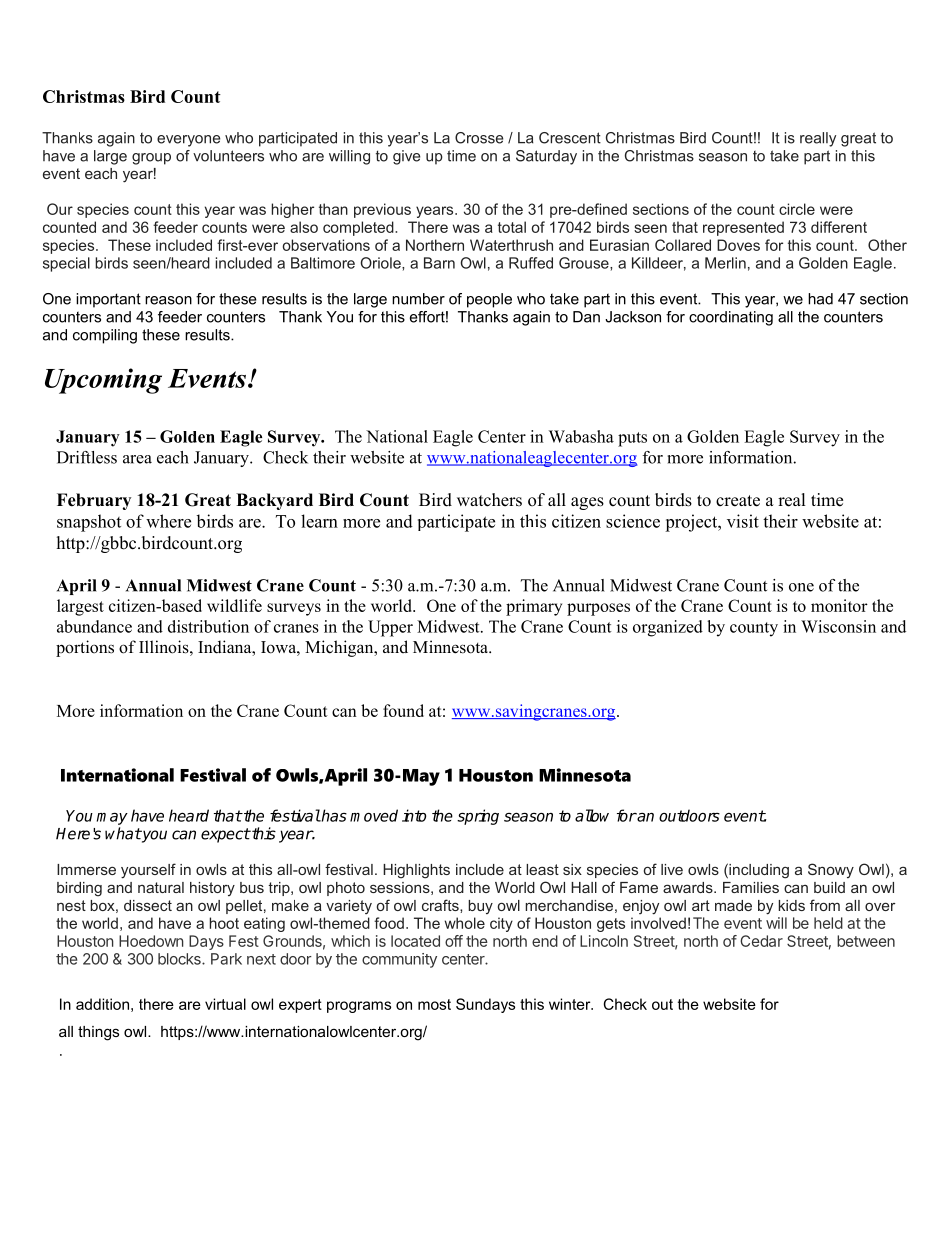 This image has height=1233, width=952. I want to click on spring, so click(478, 817).
